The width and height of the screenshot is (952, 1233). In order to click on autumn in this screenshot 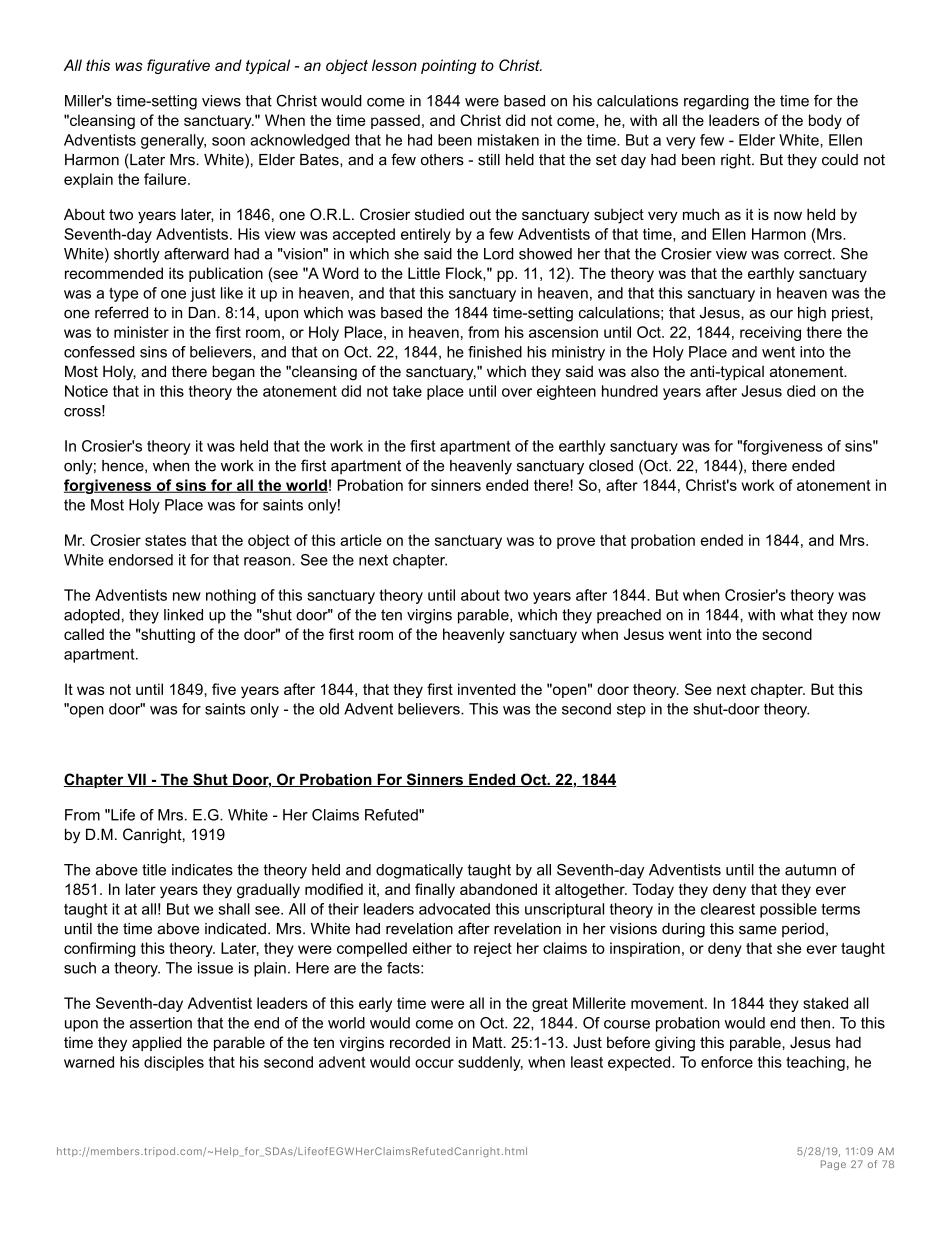, I will do `click(810, 870)`.
